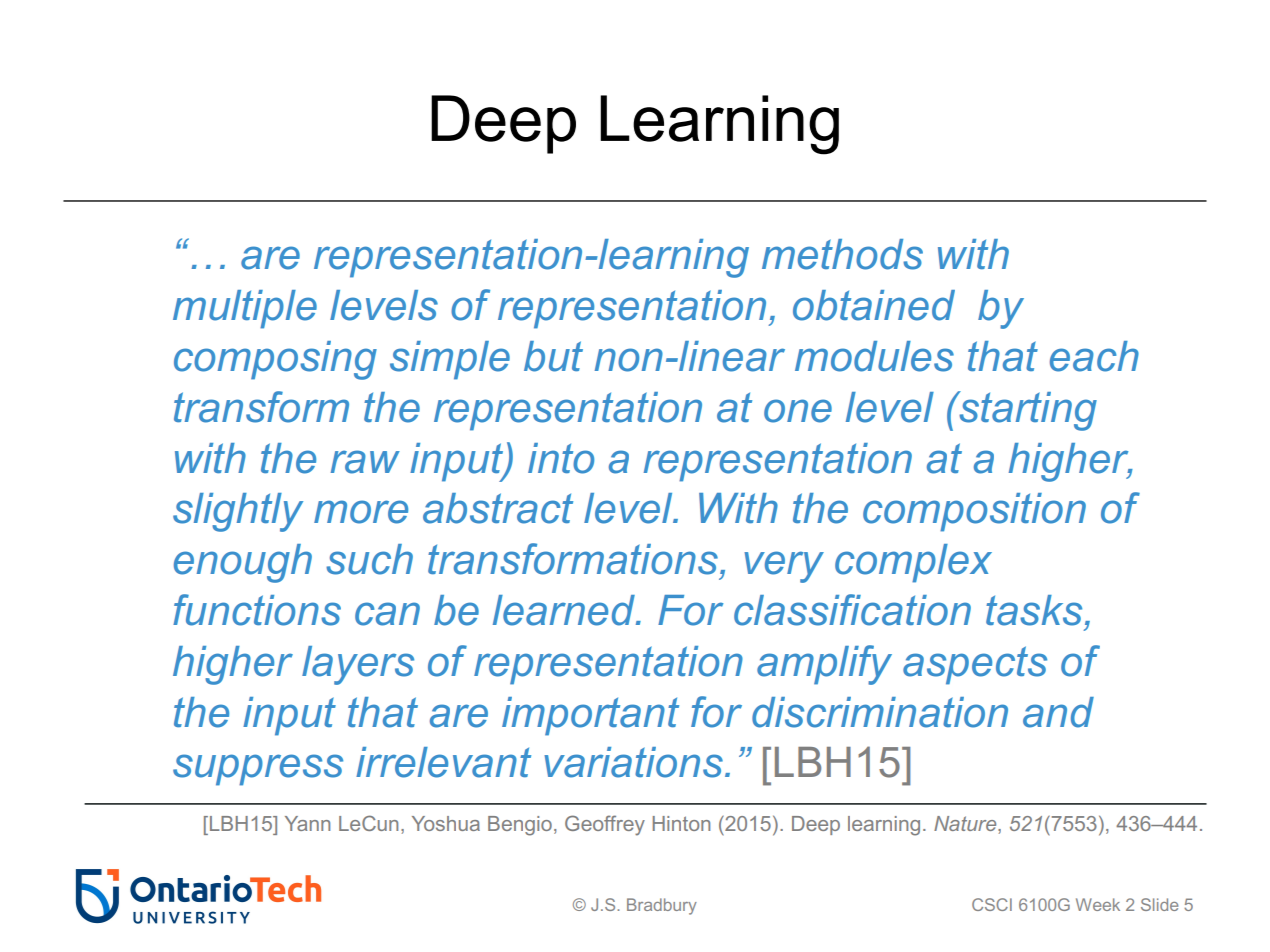 This screenshot has width=1270, height=952. What do you see at coordinates (842, 254) in the screenshot?
I see `methods` at bounding box center [842, 254].
